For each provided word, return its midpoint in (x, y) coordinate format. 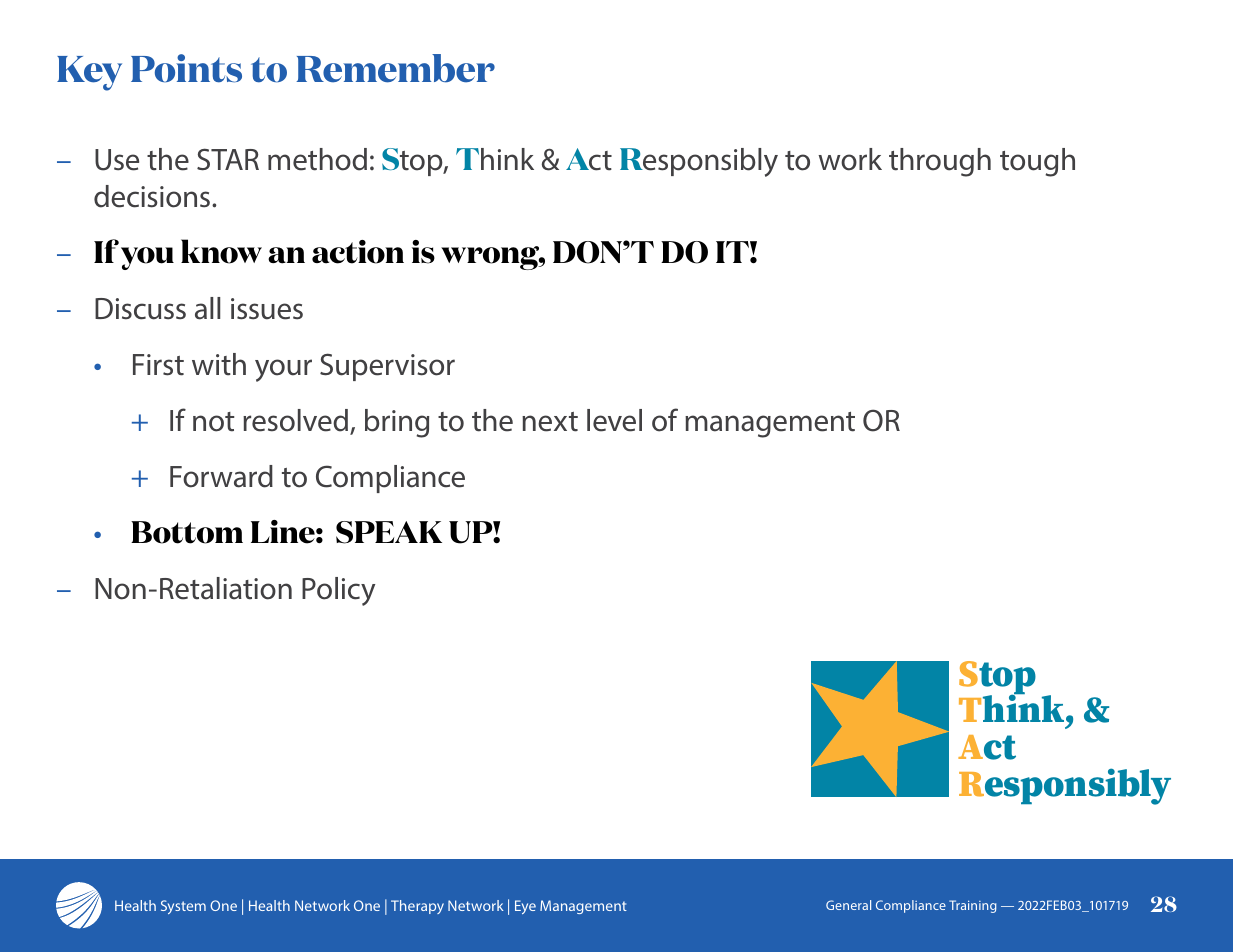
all (207, 308)
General (848, 905)
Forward (221, 476)
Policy (338, 591)
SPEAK (389, 532)
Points (186, 68)
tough (1037, 162)
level (614, 420)
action (358, 252)
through (940, 162)
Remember (395, 68)
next (550, 422)
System (183, 907)
